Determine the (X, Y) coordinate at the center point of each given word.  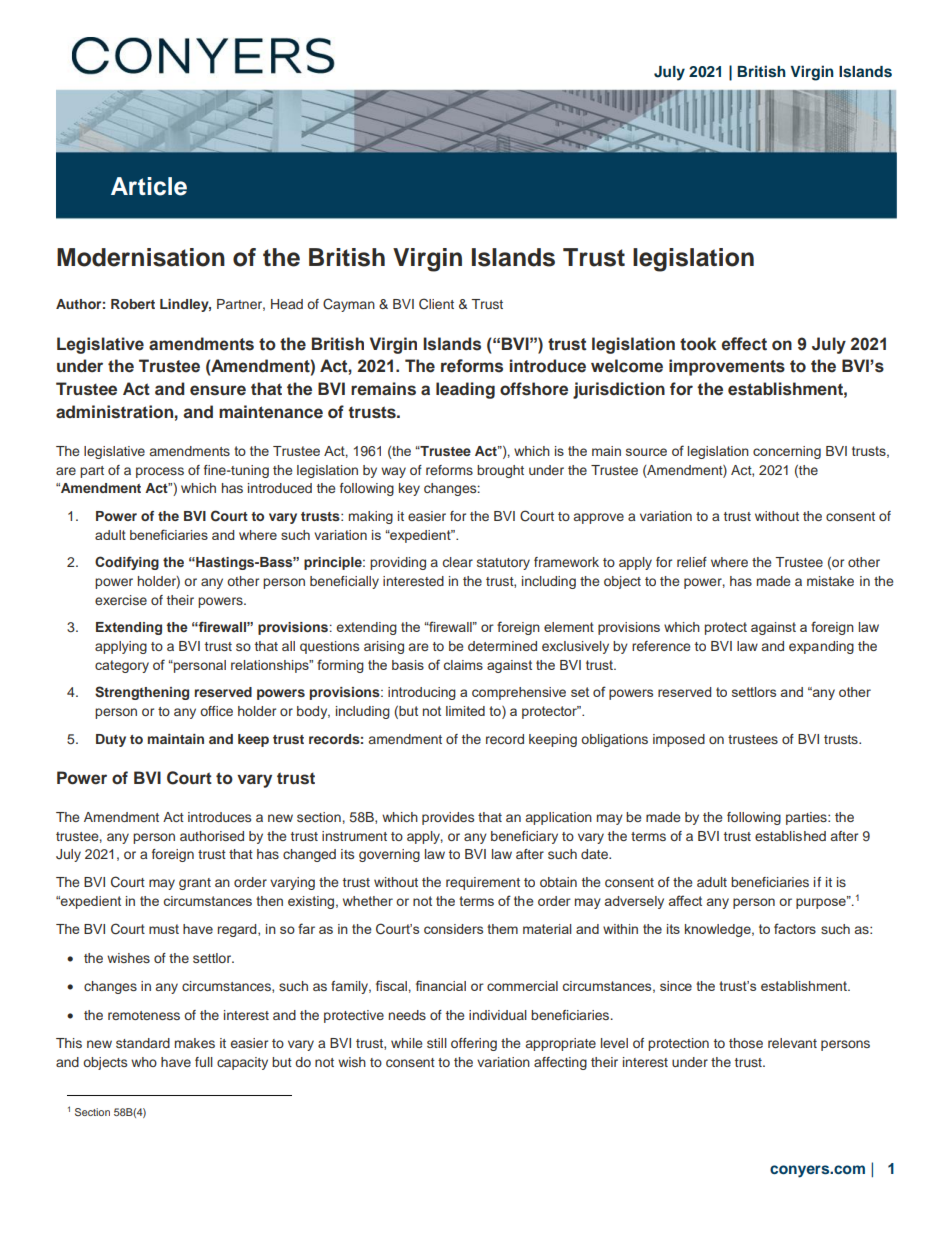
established (790, 836)
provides (448, 818)
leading (465, 390)
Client (436, 304)
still (437, 1043)
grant (195, 884)
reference (661, 646)
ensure (218, 390)
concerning (787, 452)
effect (744, 344)
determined (502, 646)
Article (149, 186)
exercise (121, 600)
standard (143, 1043)
